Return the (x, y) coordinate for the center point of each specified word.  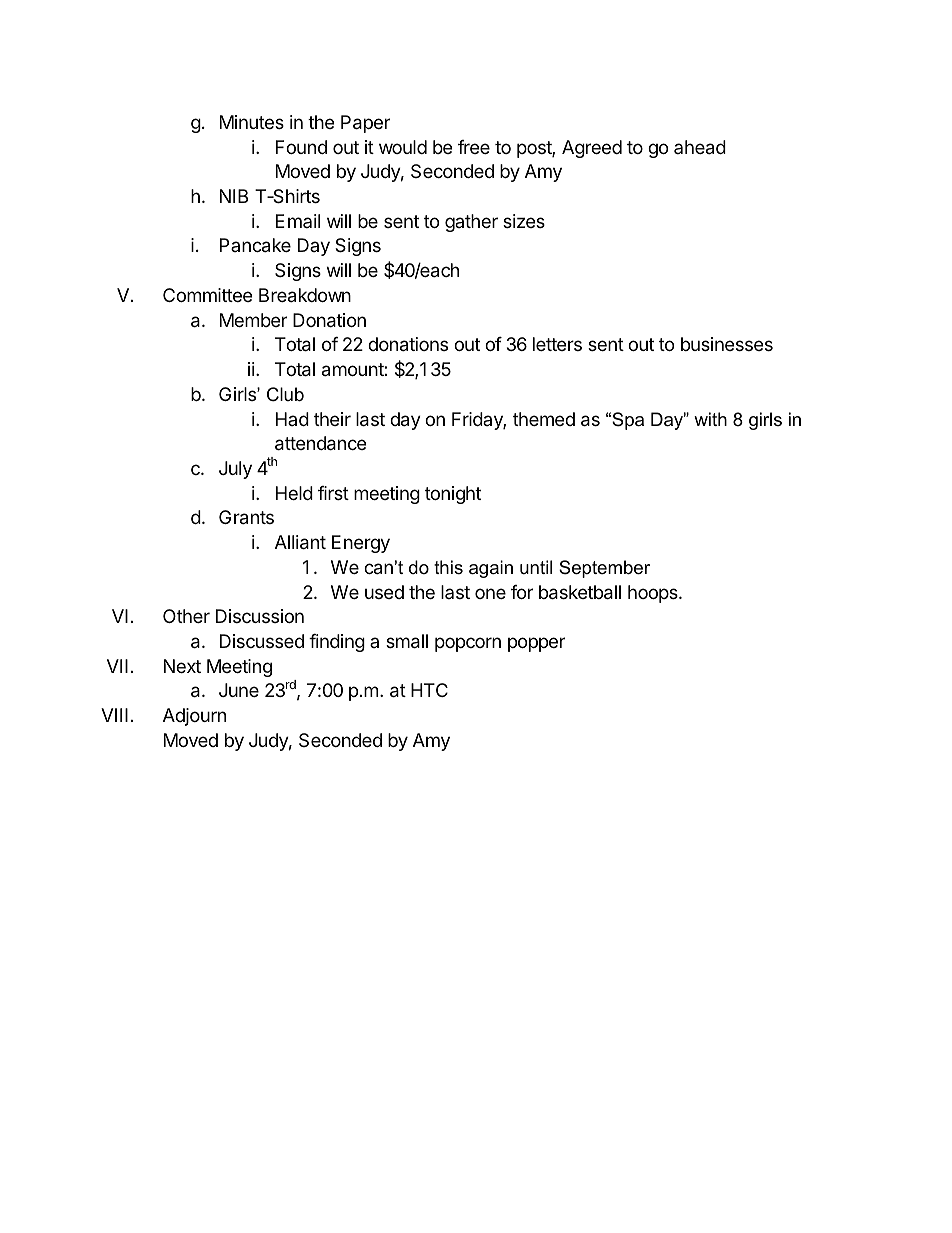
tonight (453, 495)
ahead (700, 147)
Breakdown (305, 295)
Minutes (252, 122)
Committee (207, 295)
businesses (727, 344)
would (403, 147)
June (239, 690)
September (604, 569)
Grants (246, 517)
